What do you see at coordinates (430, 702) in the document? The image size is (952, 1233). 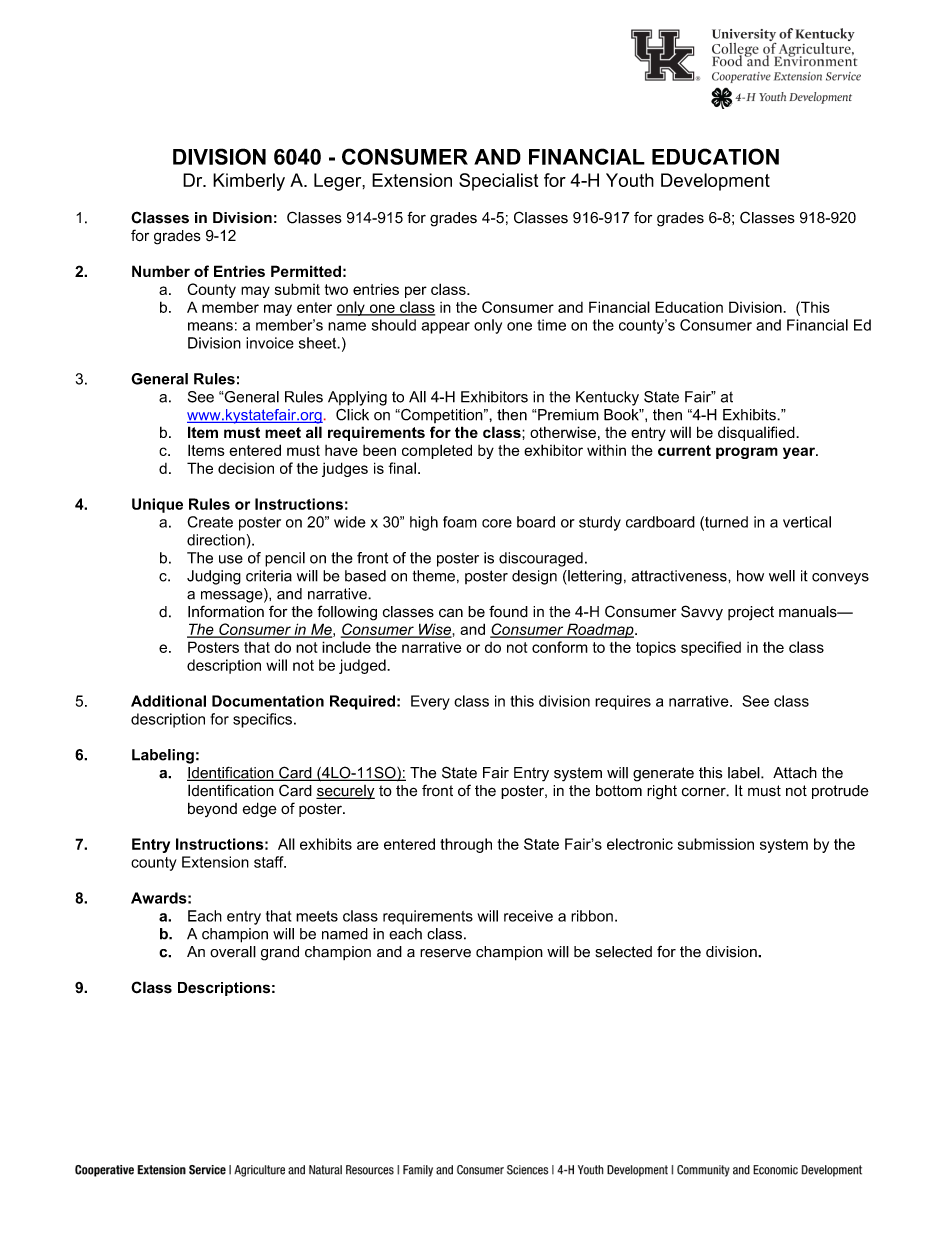 I see `Every` at bounding box center [430, 702].
